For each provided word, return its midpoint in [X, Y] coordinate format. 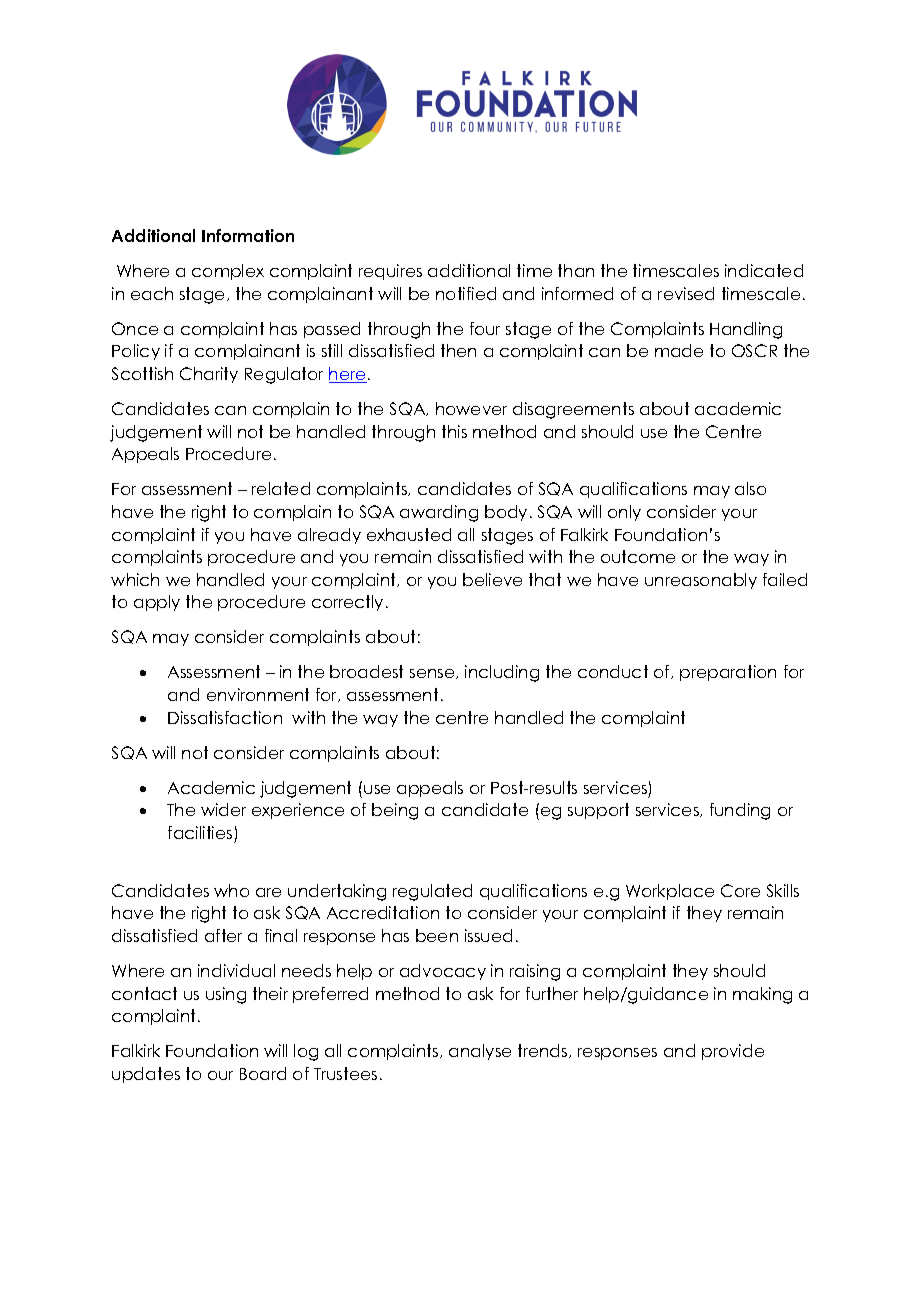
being [395, 811]
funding [740, 811]
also [750, 488]
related [281, 488]
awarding [439, 513]
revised [686, 293]
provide [733, 1052]
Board [263, 1073]
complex [228, 272]
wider [223, 809]
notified [466, 293]
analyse [480, 1052]
